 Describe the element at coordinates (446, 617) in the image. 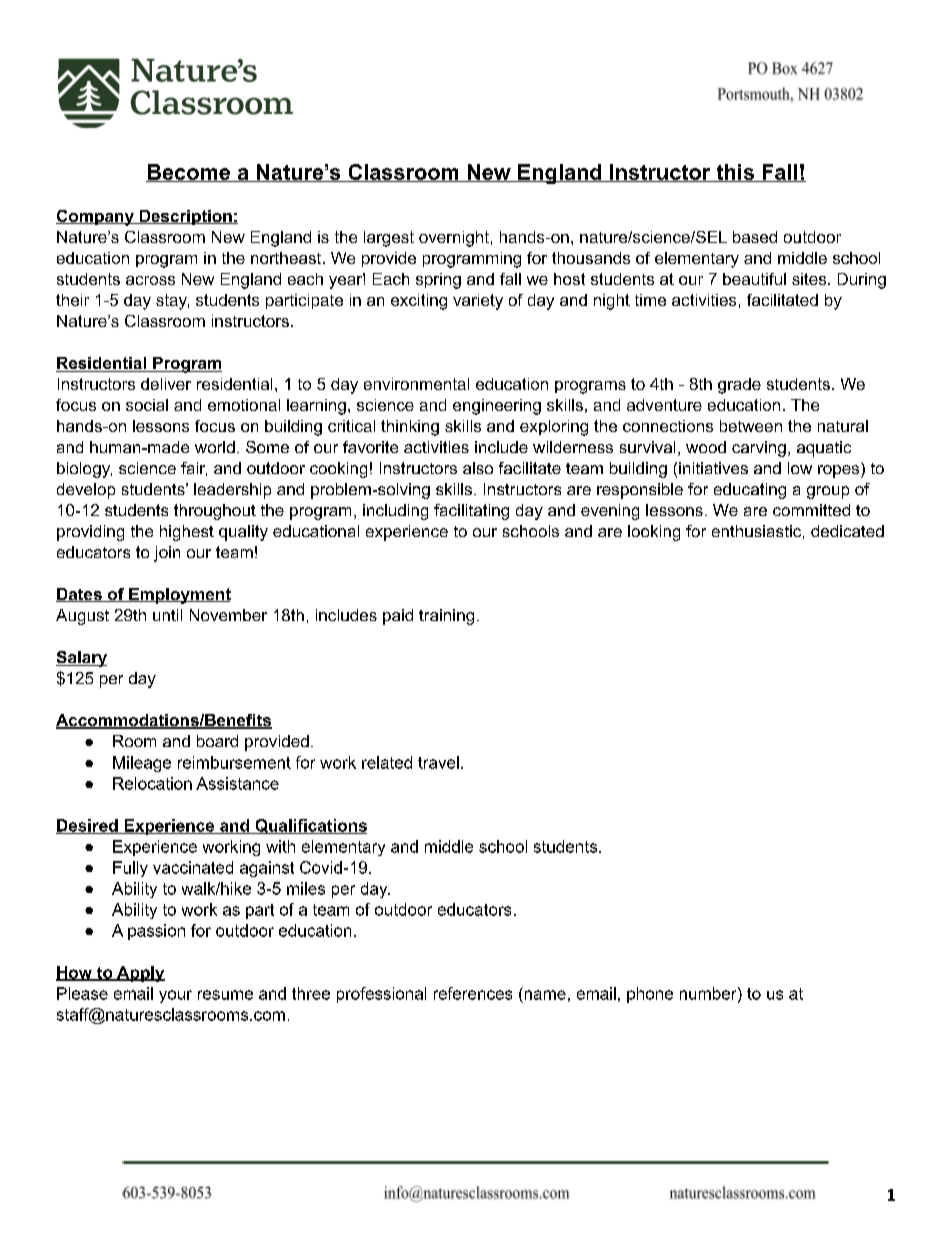

I see `training` at that location.
